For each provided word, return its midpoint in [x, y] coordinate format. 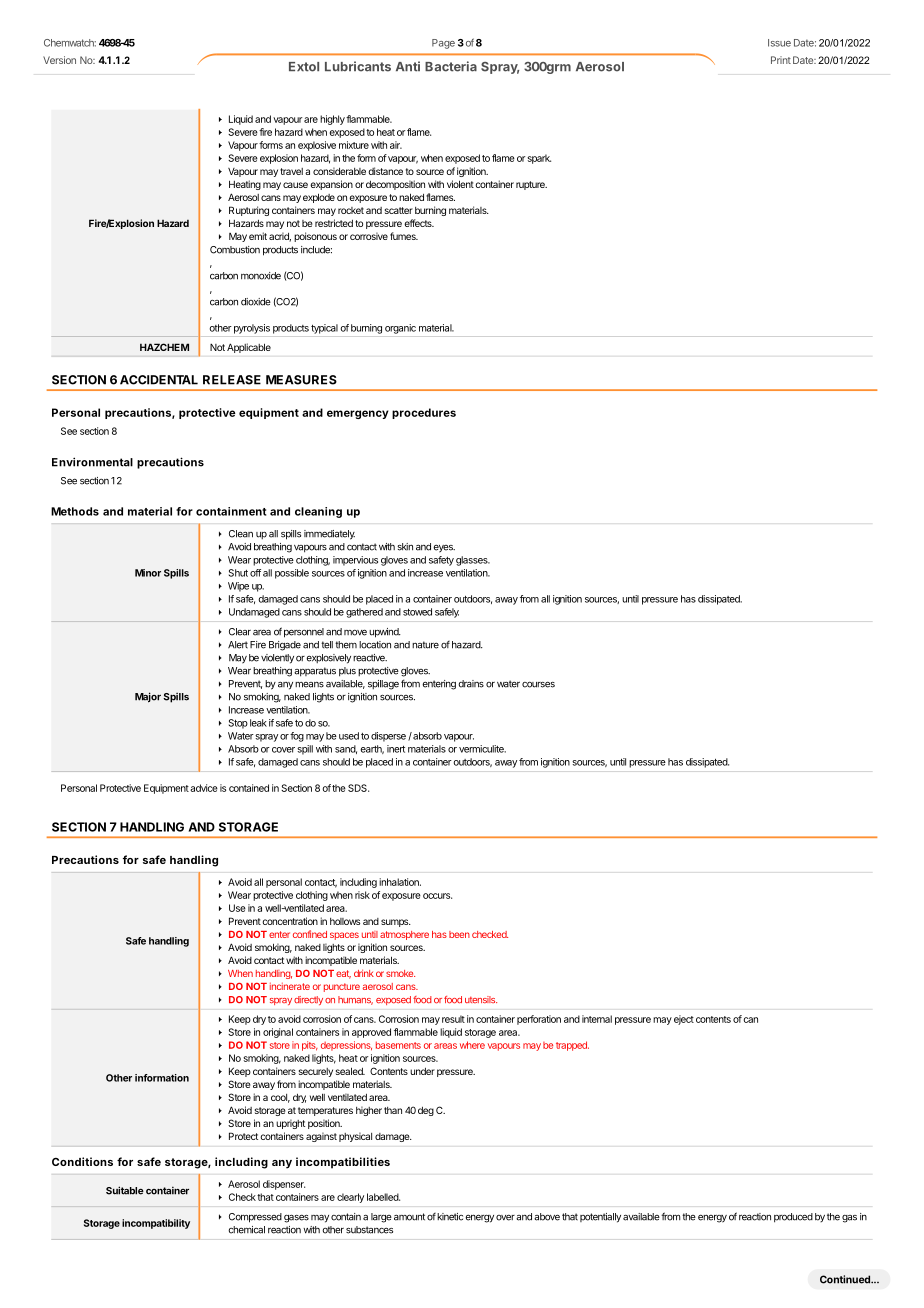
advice [204, 788]
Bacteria [451, 66]
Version [59, 60]
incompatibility [156, 1224]
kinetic [450, 1217]
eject [684, 1020]
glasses [473, 561]
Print [781, 60]
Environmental [92, 462]
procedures [424, 413]
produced [793, 1218]
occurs [437, 896]
